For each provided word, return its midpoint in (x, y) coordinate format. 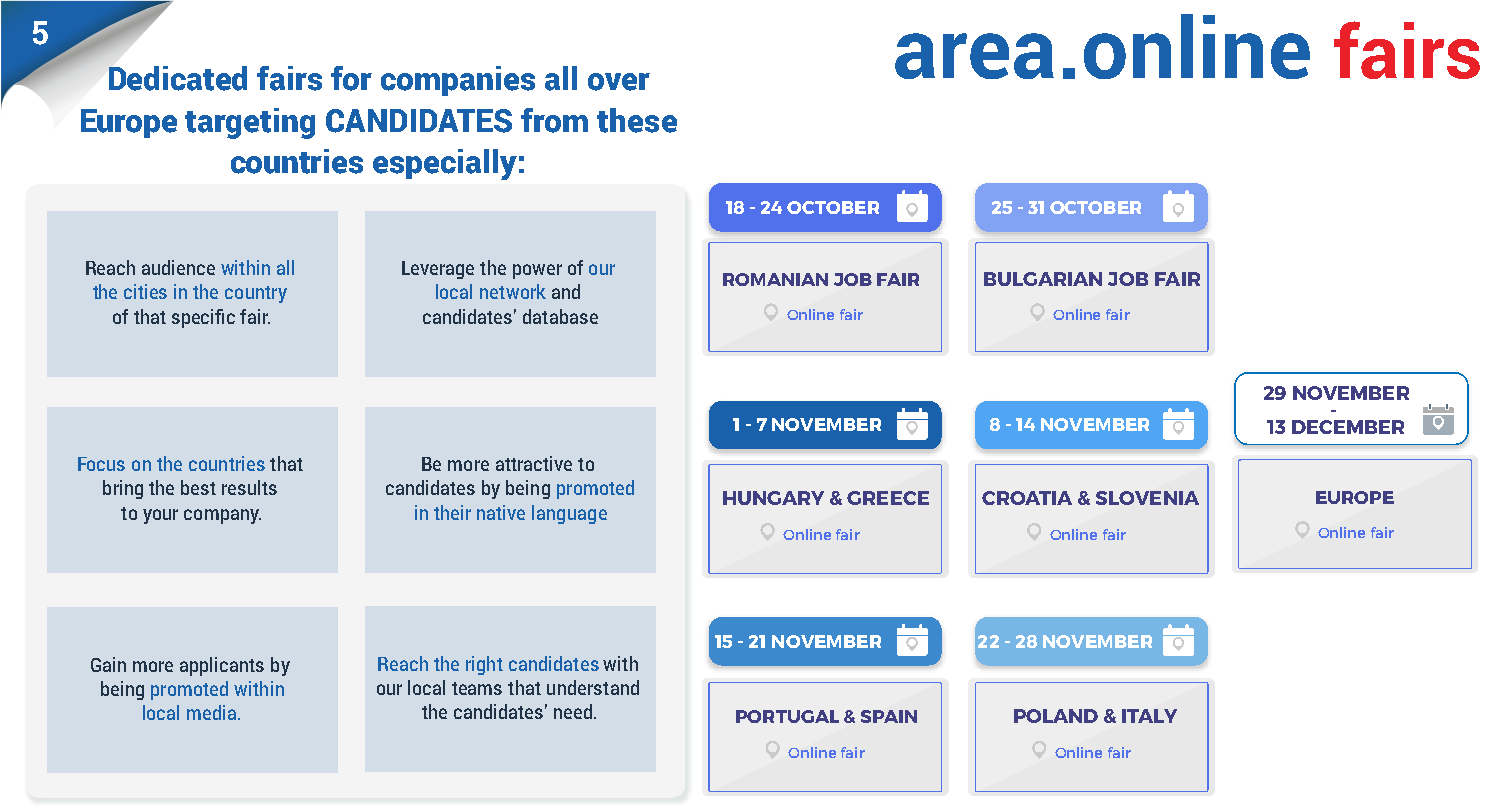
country (256, 294)
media (213, 712)
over (619, 82)
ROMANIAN (775, 279)
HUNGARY (773, 498)
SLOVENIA (1147, 498)
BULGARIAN (1043, 279)
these (637, 120)
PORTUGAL (787, 716)
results (249, 487)
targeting (250, 123)
